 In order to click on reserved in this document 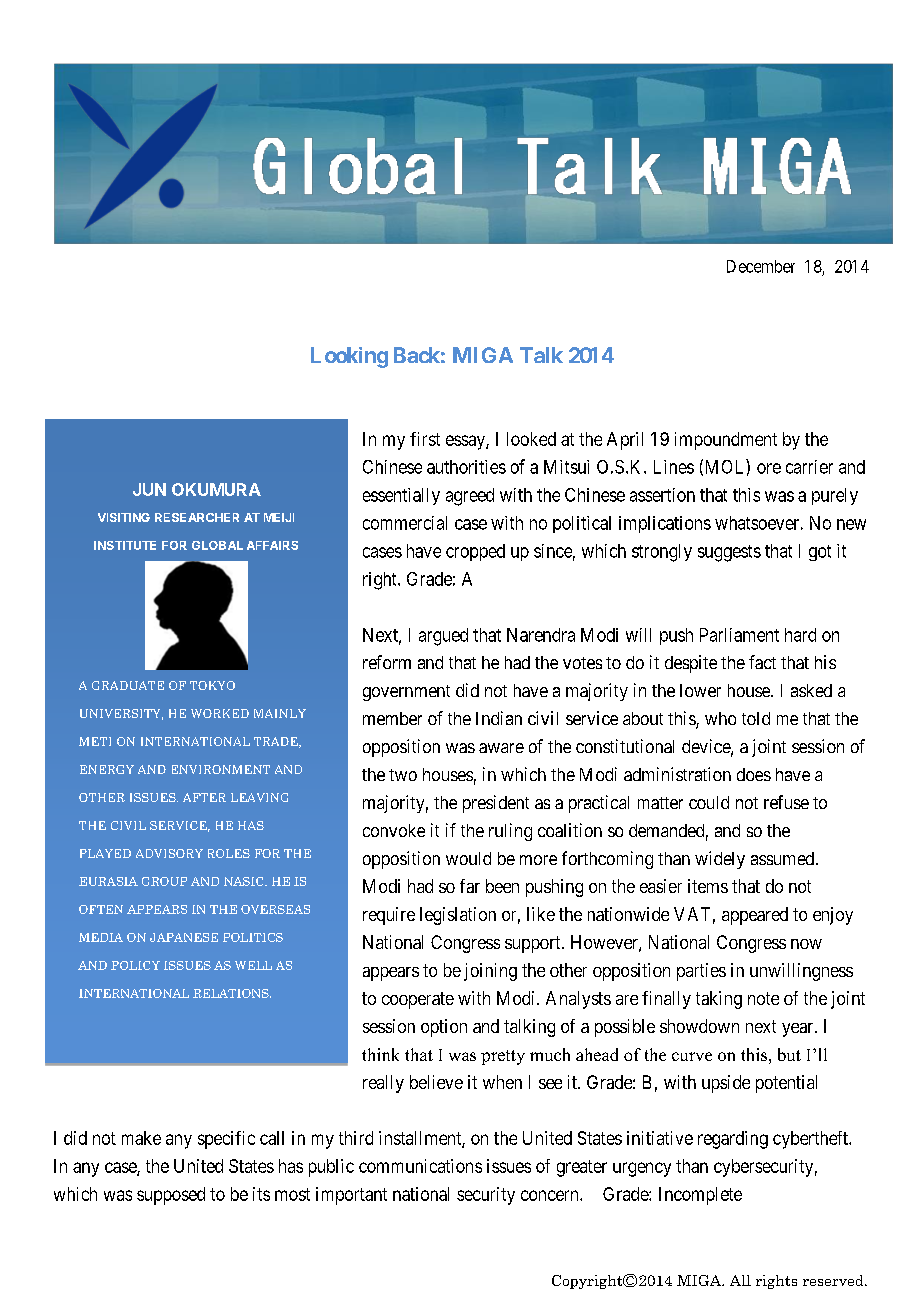, I will do `click(834, 1280)`.
